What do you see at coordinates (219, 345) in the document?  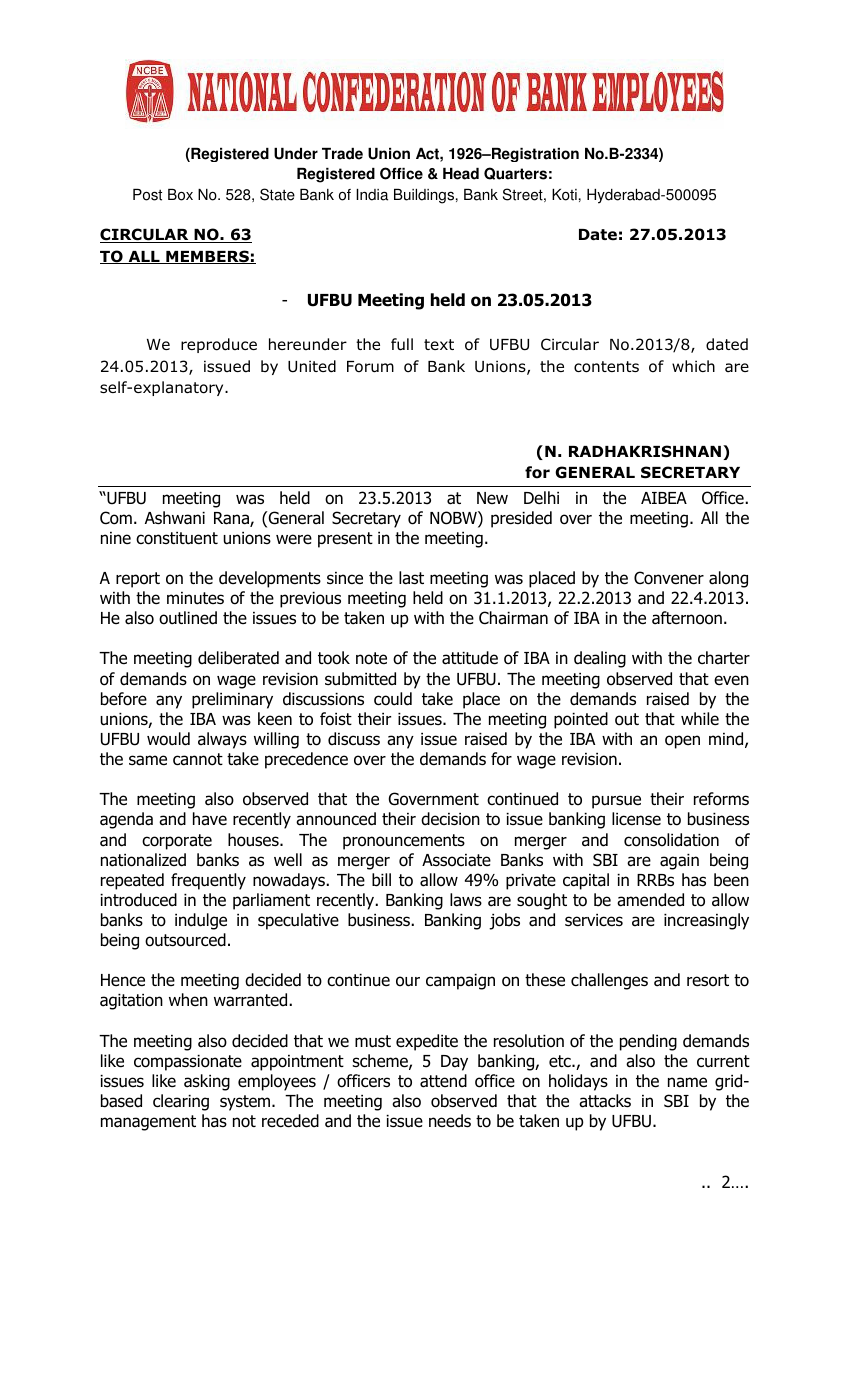 I see `reproduce` at bounding box center [219, 345].
